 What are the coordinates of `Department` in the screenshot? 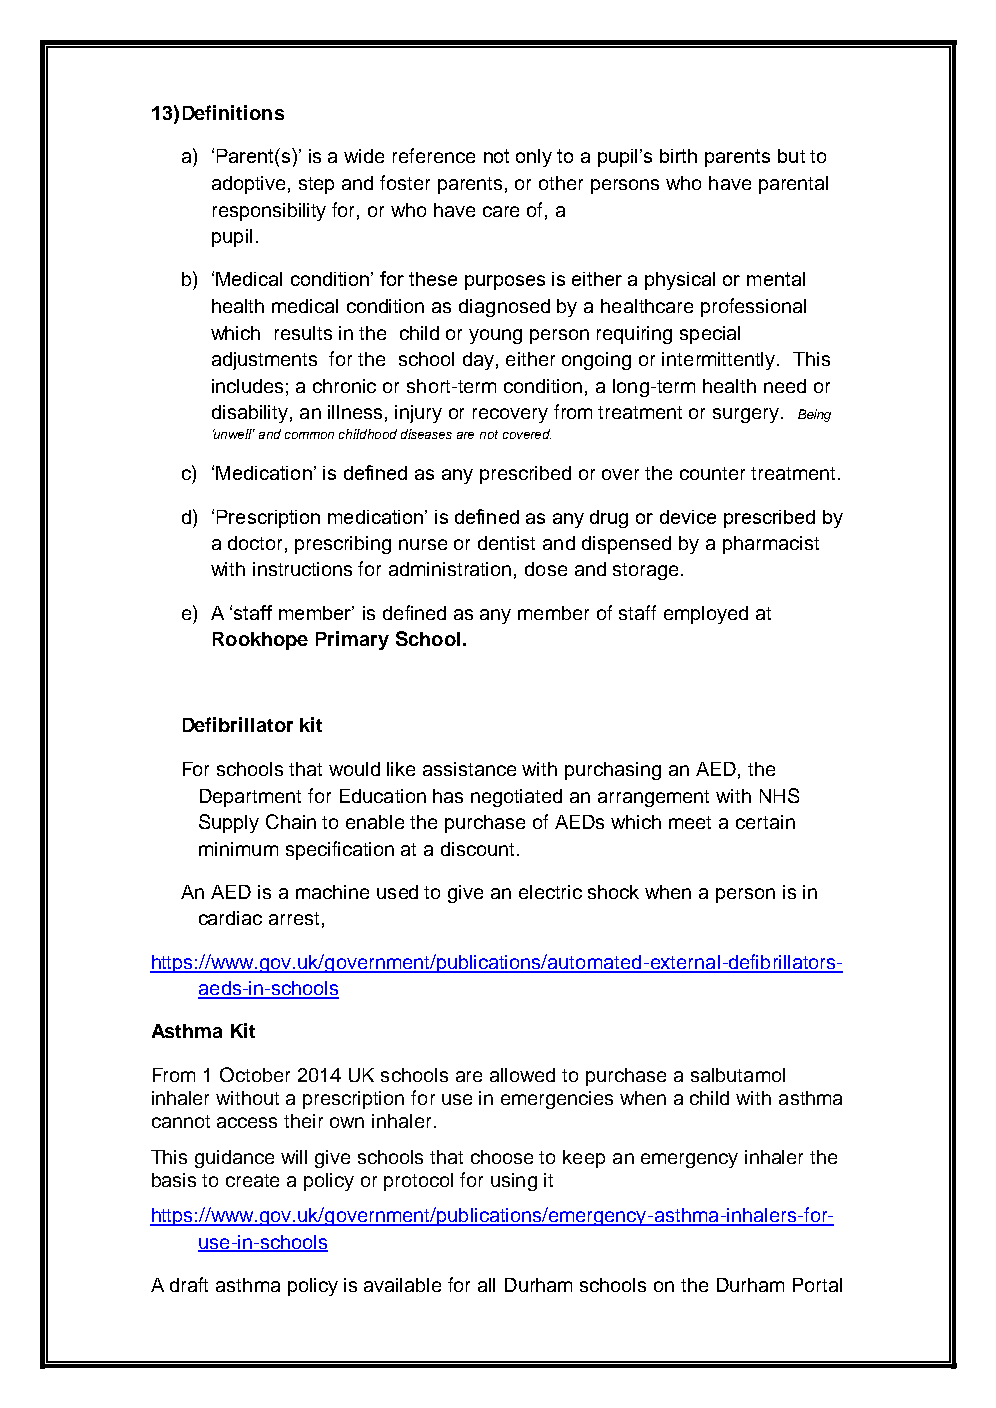 It's located at (250, 798).
